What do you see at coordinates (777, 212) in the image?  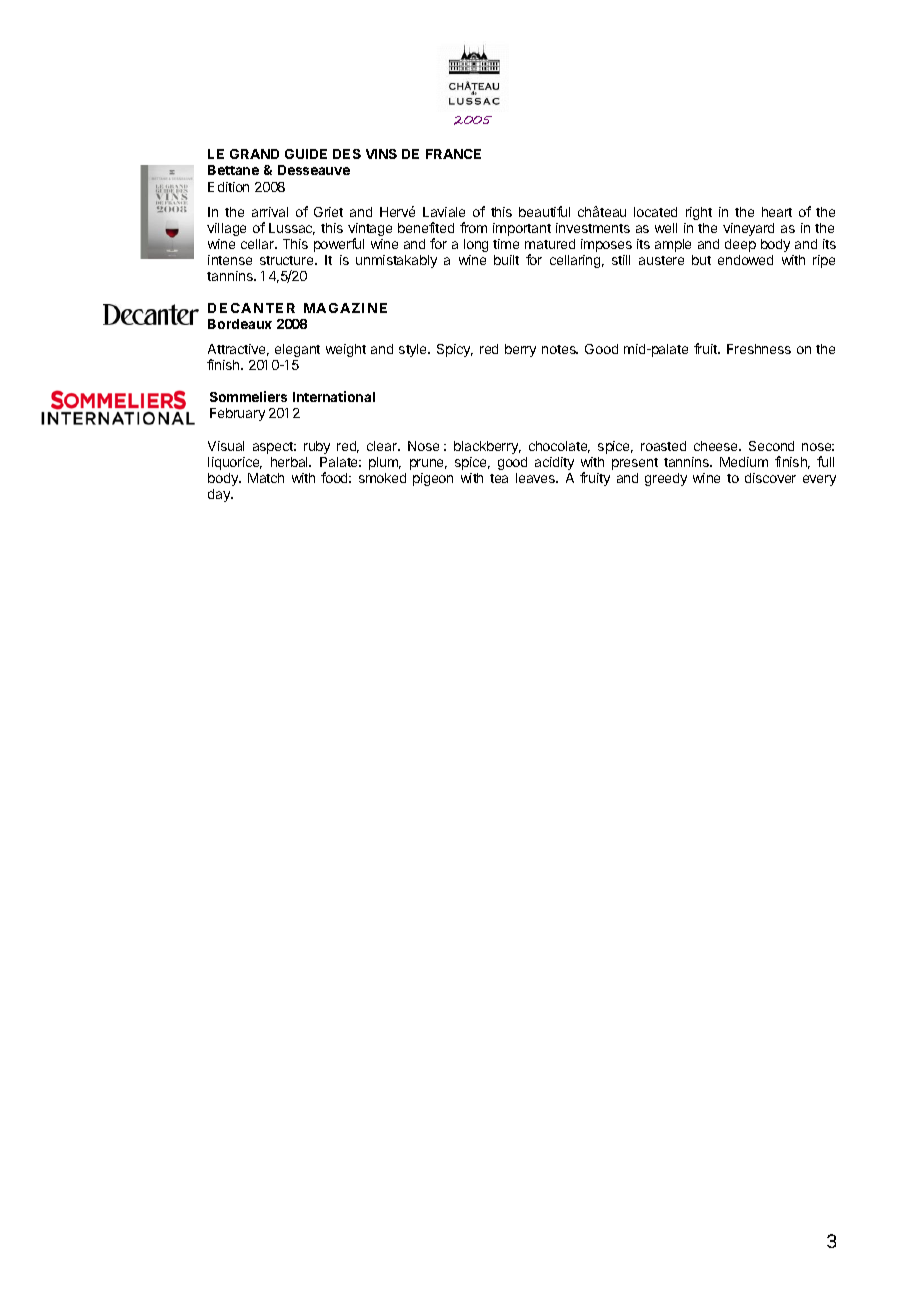 I see `heart` at bounding box center [777, 212].
